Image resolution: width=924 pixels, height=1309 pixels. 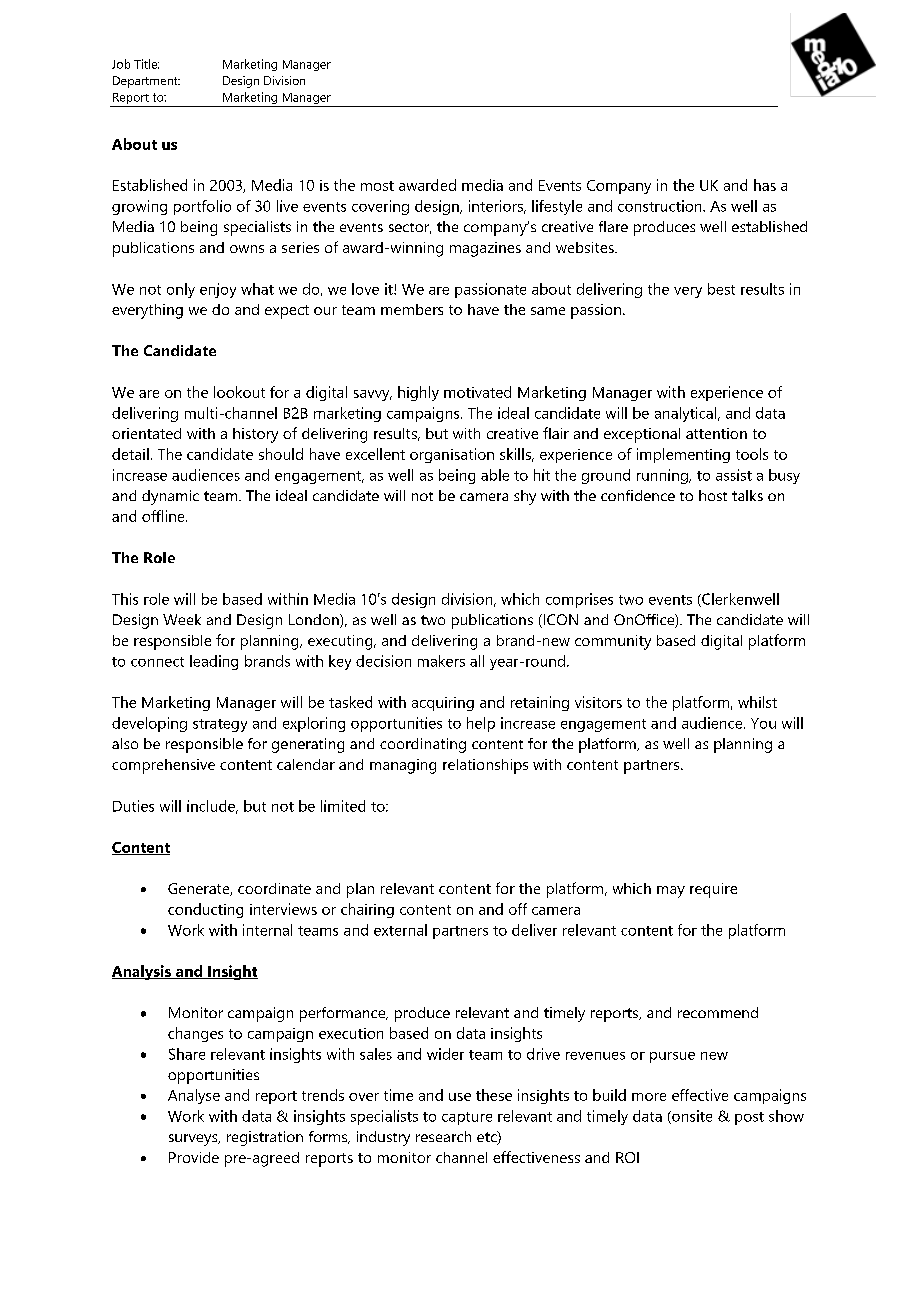 What do you see at coordinates (146, 82) in the screenshot?
I see `Department` at bounding box center [146, 82].
